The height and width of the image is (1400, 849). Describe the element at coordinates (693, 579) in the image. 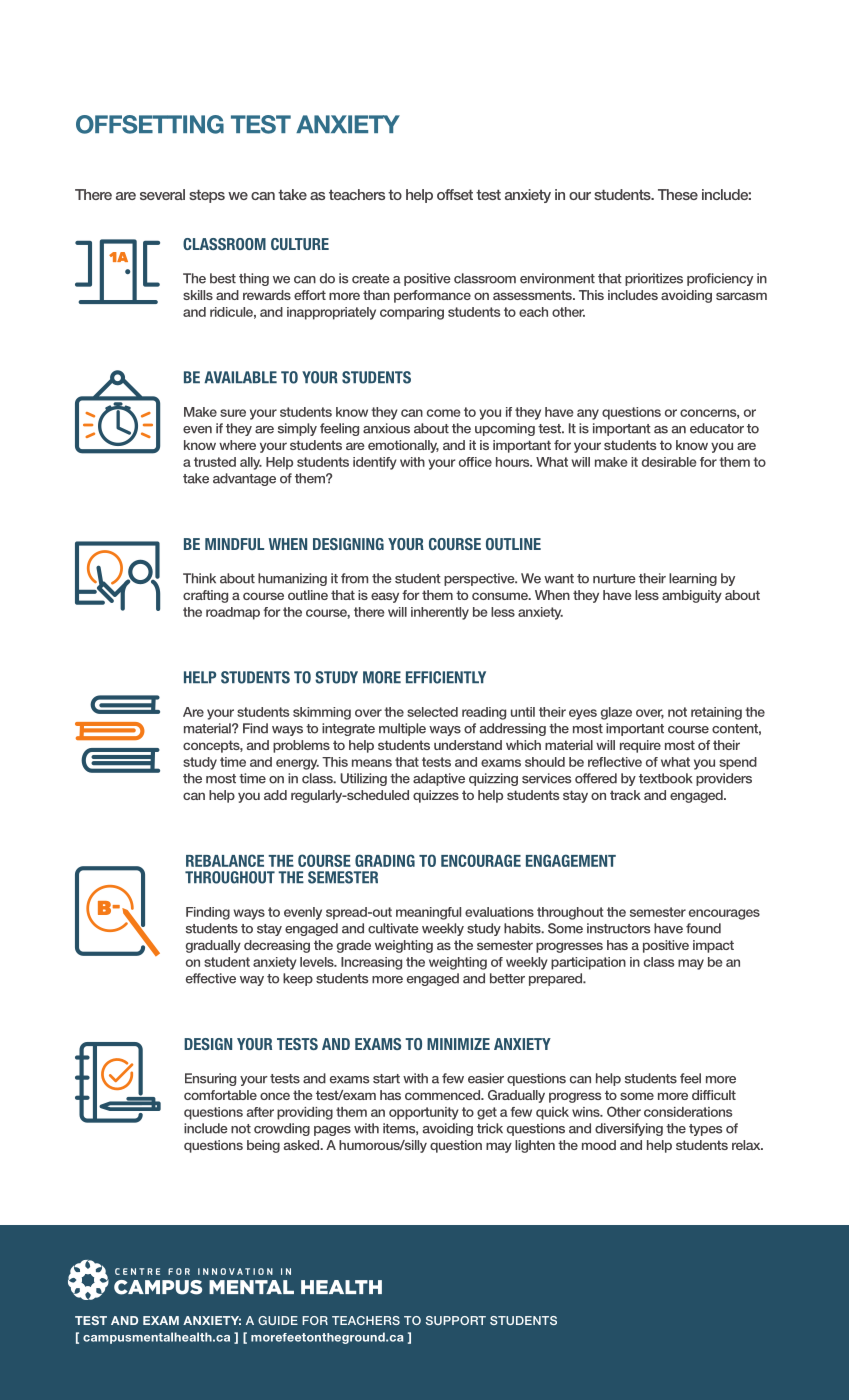

I see `learning` at that location.
